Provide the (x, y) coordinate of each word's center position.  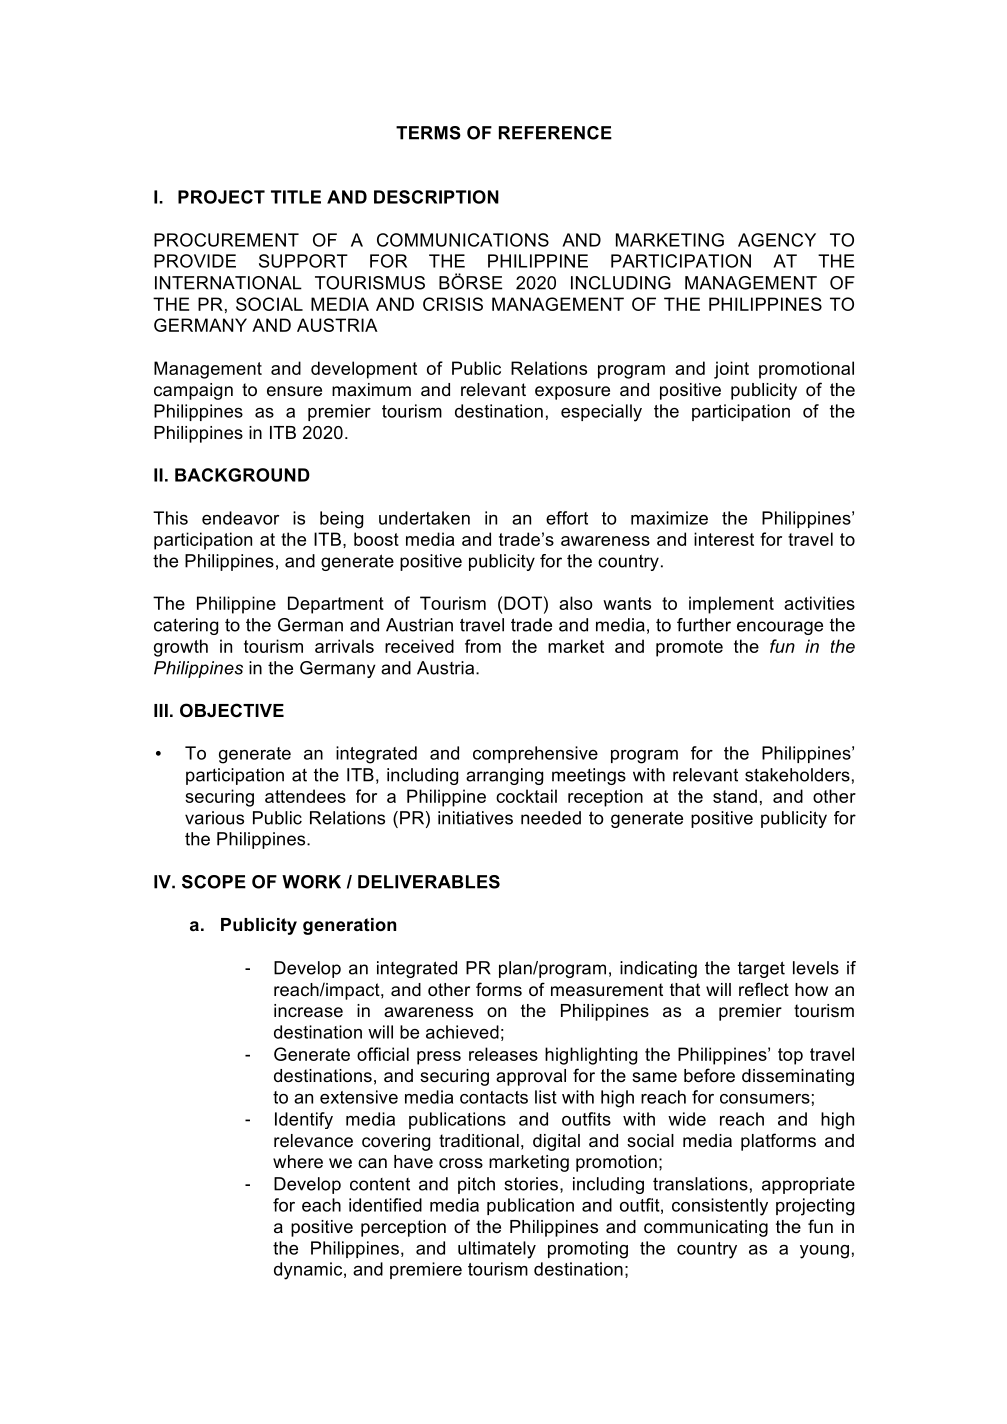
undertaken (424, 518)
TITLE (296, 197)
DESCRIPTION (436, 197)
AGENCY (777, 240)
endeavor (240, 518)
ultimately (497, 1250)
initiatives (475, 818)
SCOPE (214, 882)
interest (724, 539)
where (298, 1162)
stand (735, 796)
